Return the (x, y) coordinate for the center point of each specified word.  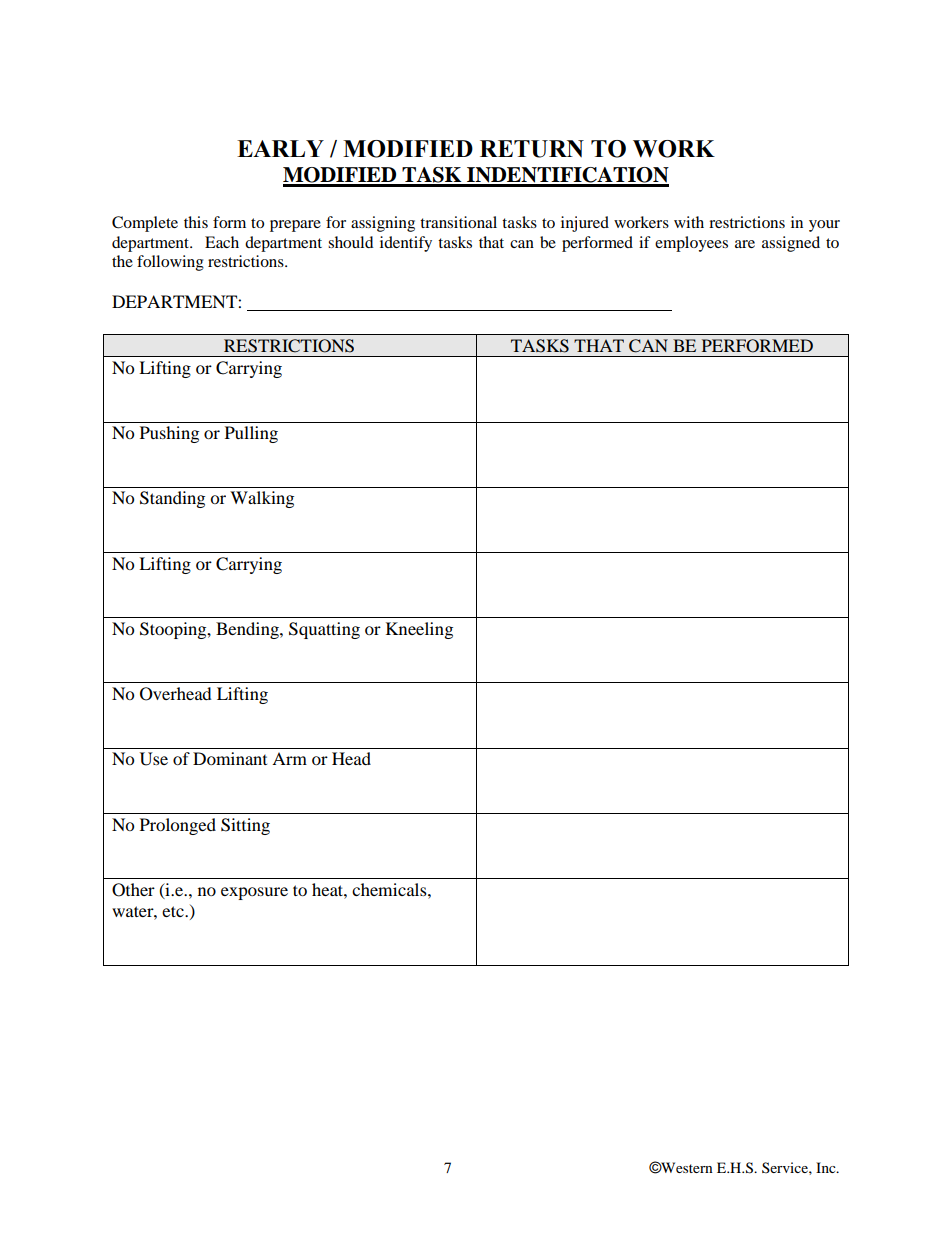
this (196, 222)
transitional (458, 222)
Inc (827, 1167)
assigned (791, 244)
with (689, 222)
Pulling (251, 434)
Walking (262, 499)
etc (174, 911)
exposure (254, 893)
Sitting (245, 826)
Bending (248, 630)
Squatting (324, 630)
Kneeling (419, 630)
